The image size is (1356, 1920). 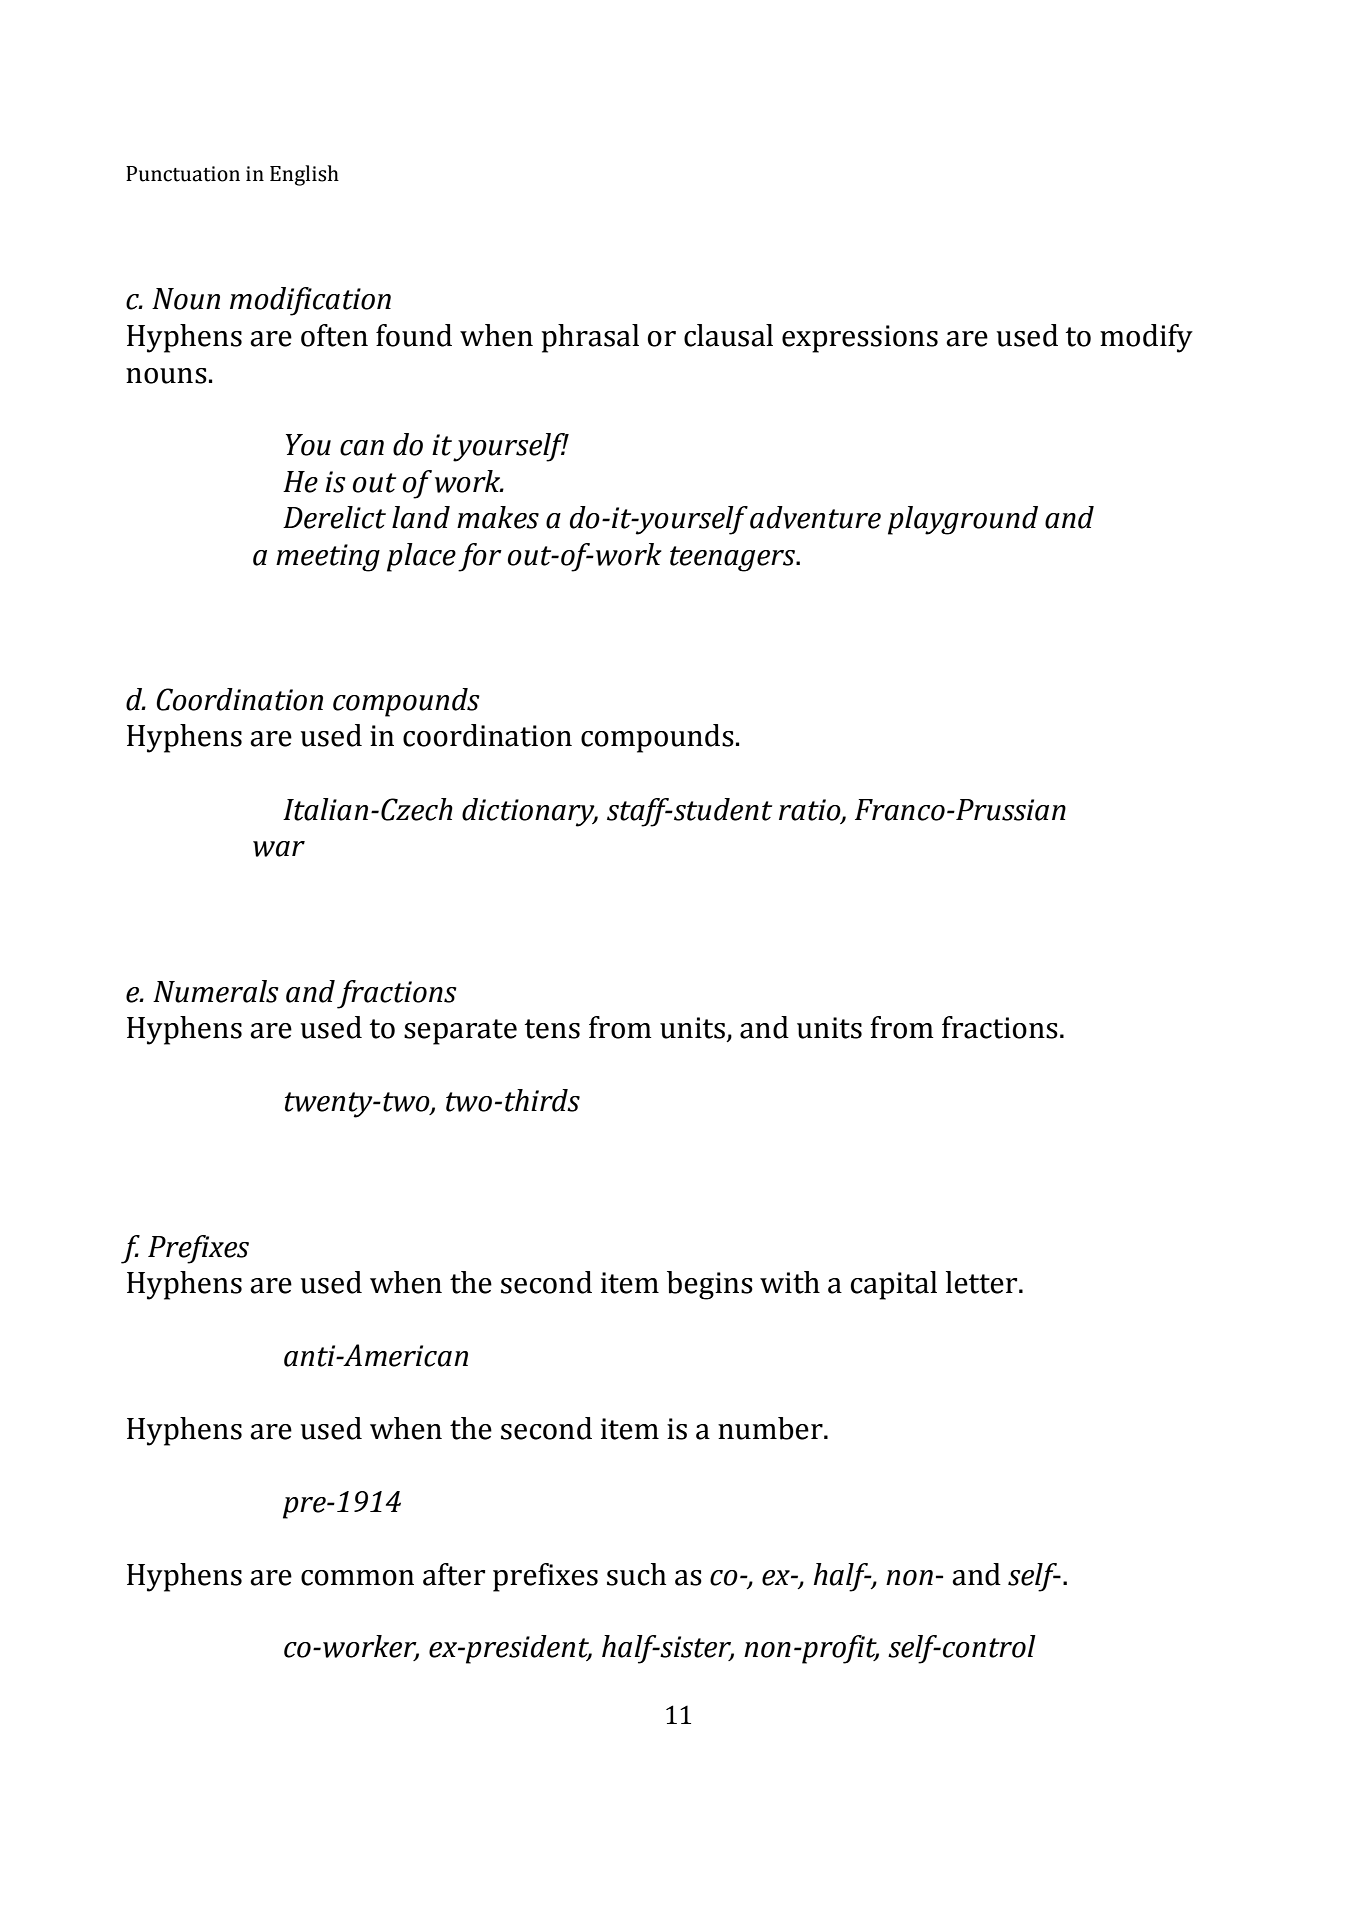 I want to click on separate, so click(x=460, y=1032).
